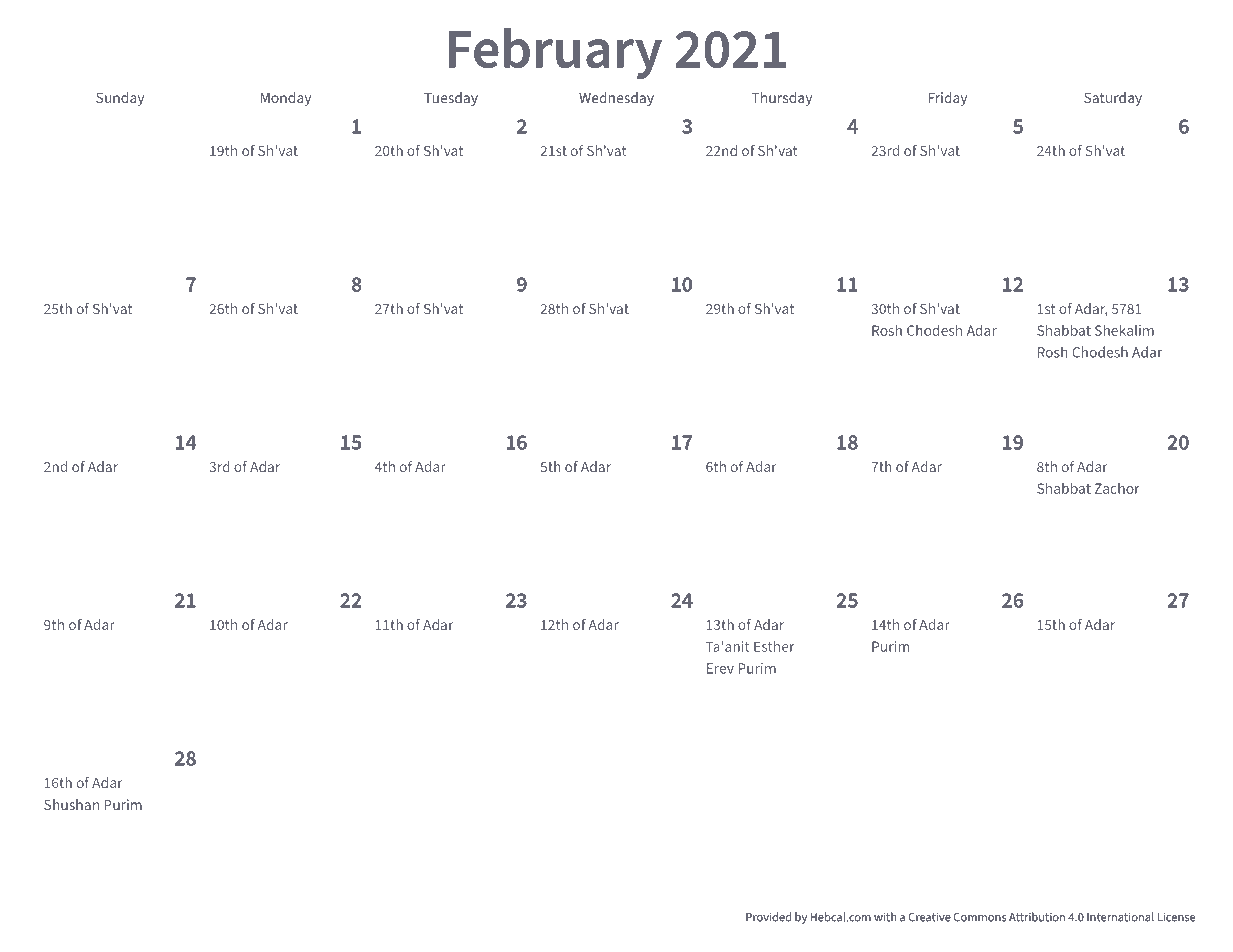 The image size is (1233, 952). I want to click on Saturday, so click(1113, 99).
